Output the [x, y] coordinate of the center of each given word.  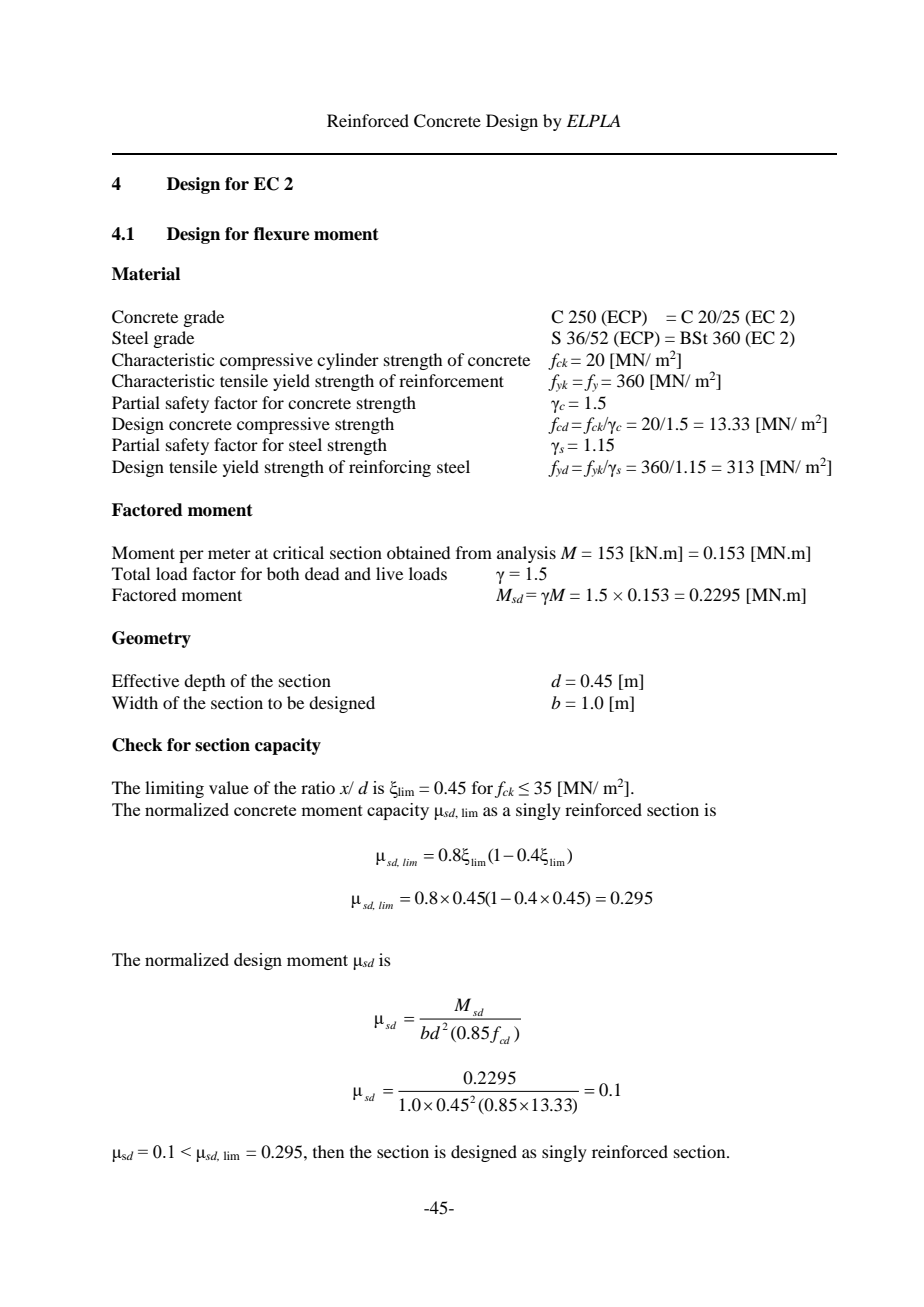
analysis [526, 554]
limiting [174, 789]
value [229, 787]
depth [204, 682]
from [474, 552]
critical [298, 552]
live [389, 573]
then [328, 1151]
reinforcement [451, 380]
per [191, 556]
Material [146, 274]
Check [137, 745]
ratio [318, 787]
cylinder [348, 361]
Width [135, 702]
